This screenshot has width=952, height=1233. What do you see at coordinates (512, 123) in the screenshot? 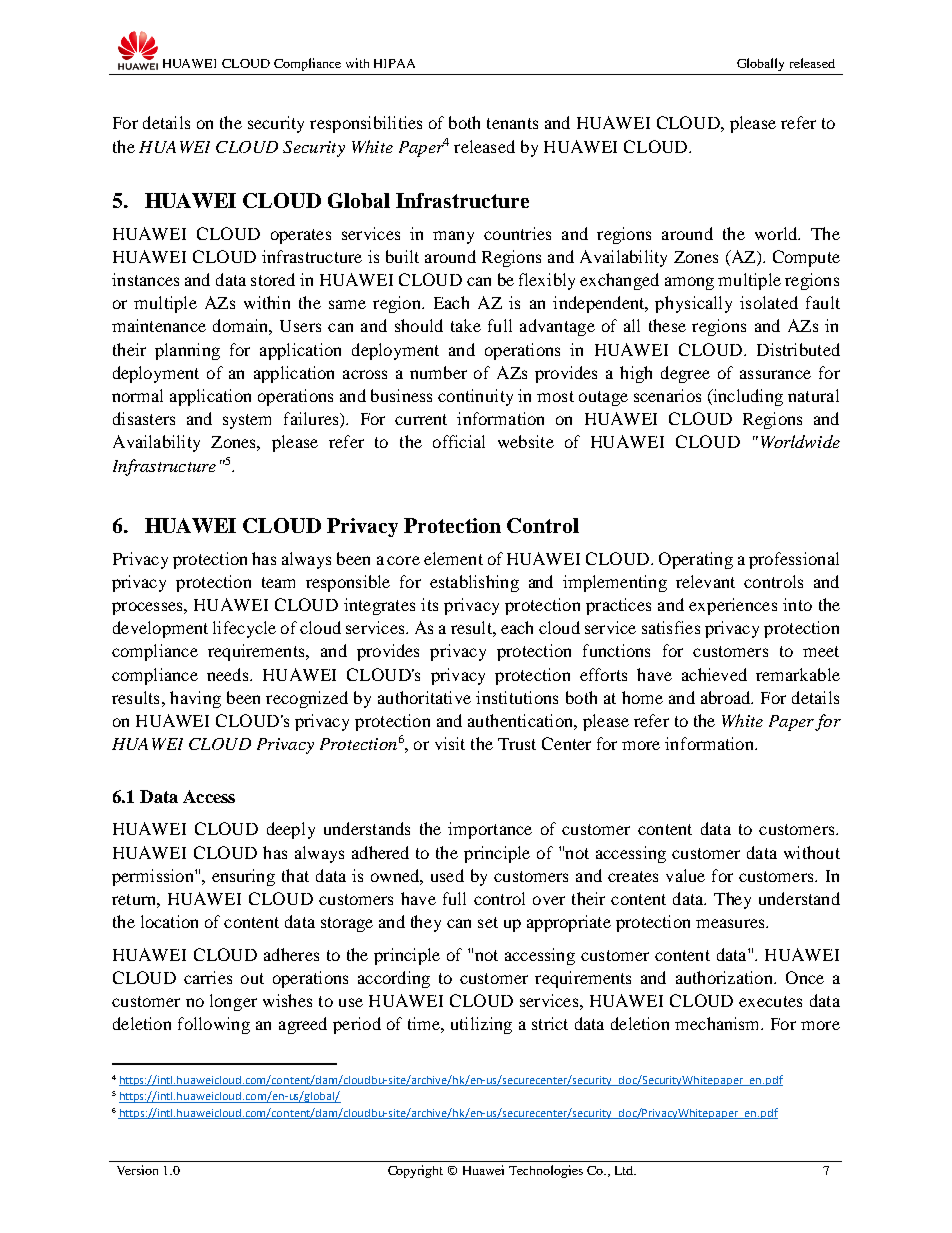
I see `tenants` at bounding box center [512, 123].
